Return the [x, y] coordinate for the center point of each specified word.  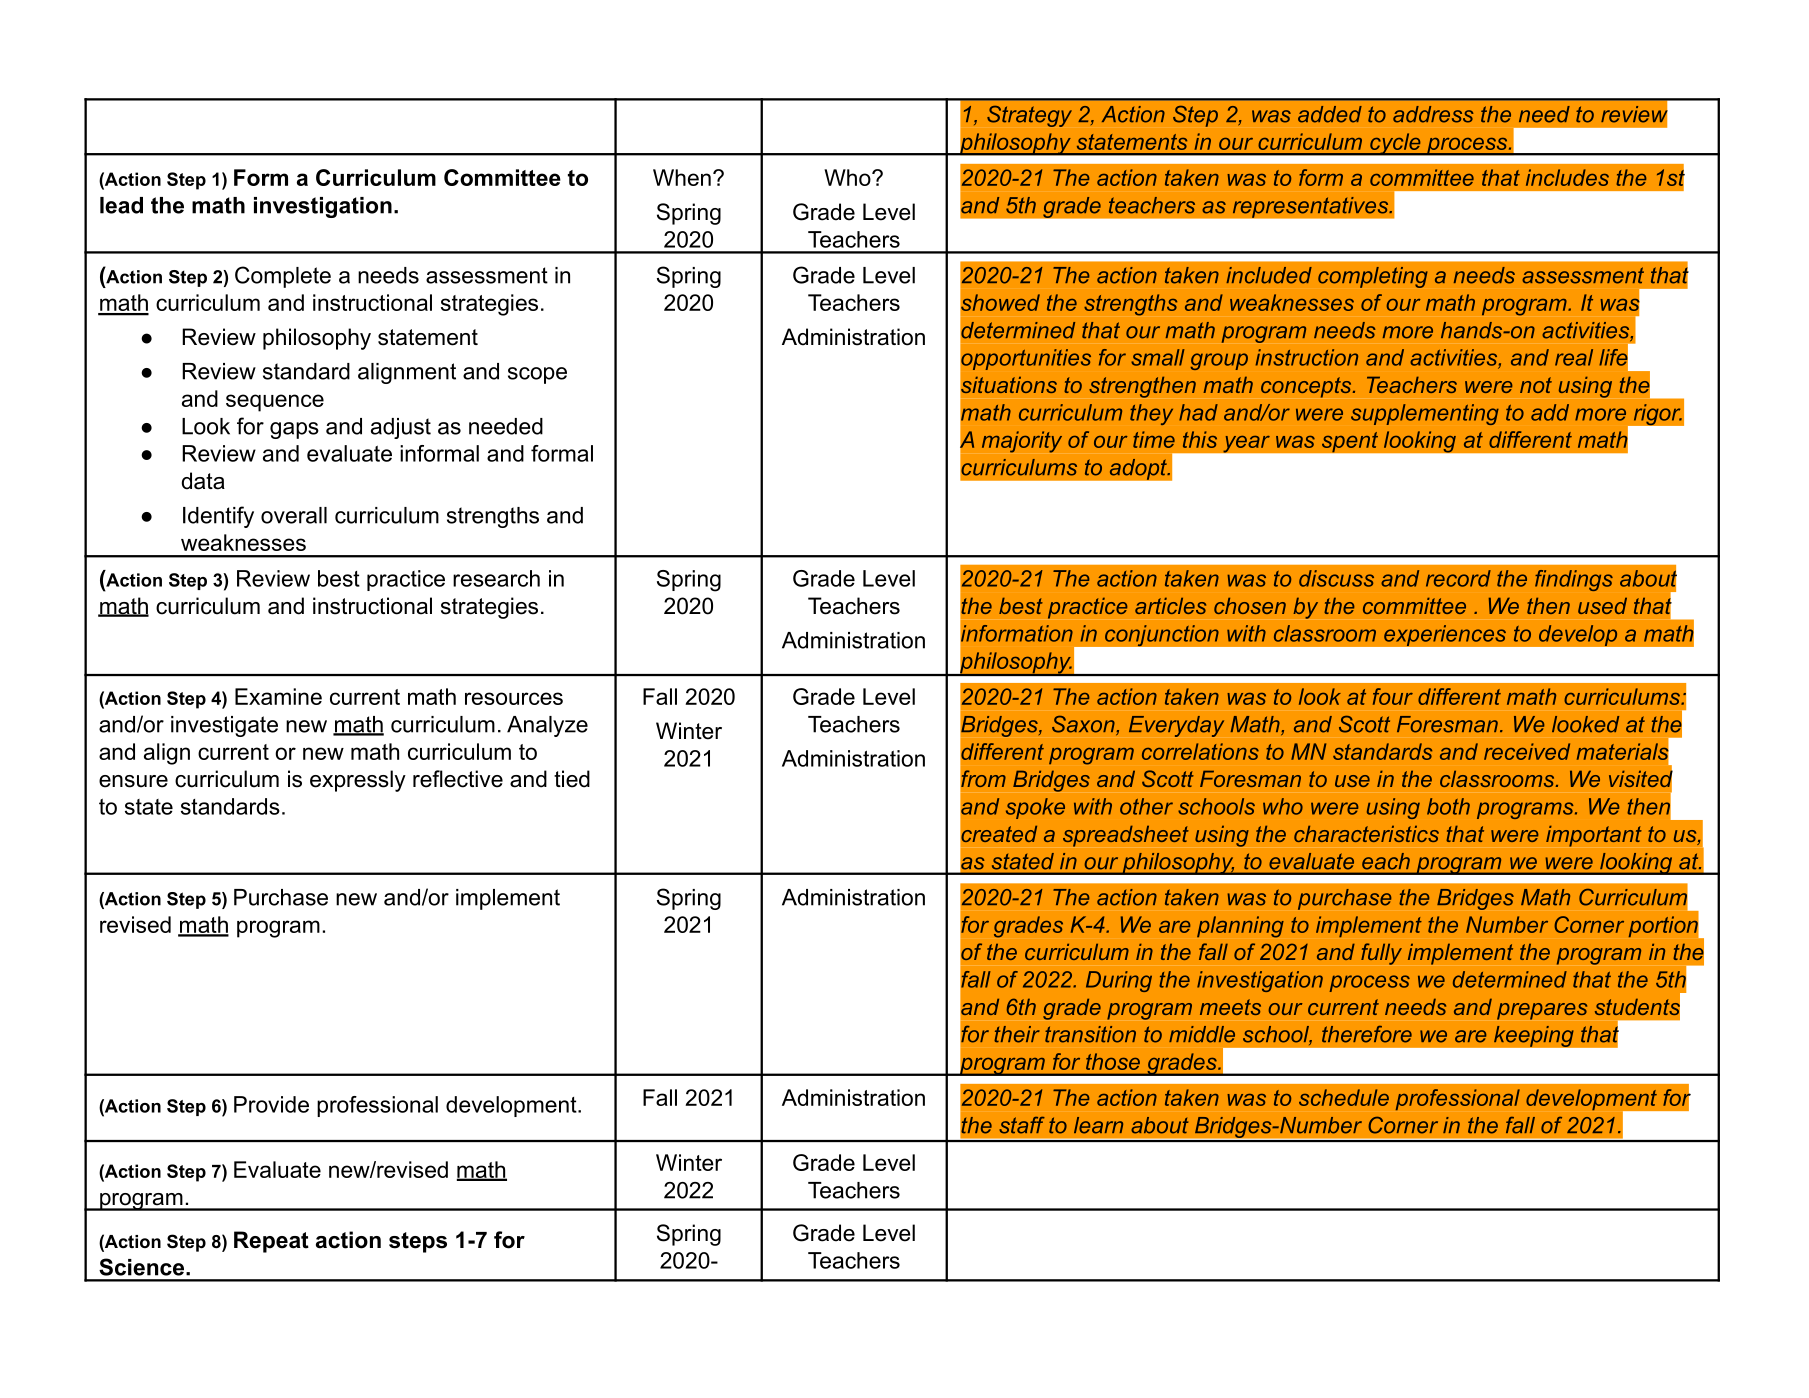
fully [1381, 954]
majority [1022, 442]
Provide [271, 1104]
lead [121, 205]
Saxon [1084, 725]
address [1433, 114]
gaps [294, 430]
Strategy [1029, 116]
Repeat [271, 1242]
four [1393, 696]
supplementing [1425, 414]
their [1017, 1034]
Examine [278, 696]
